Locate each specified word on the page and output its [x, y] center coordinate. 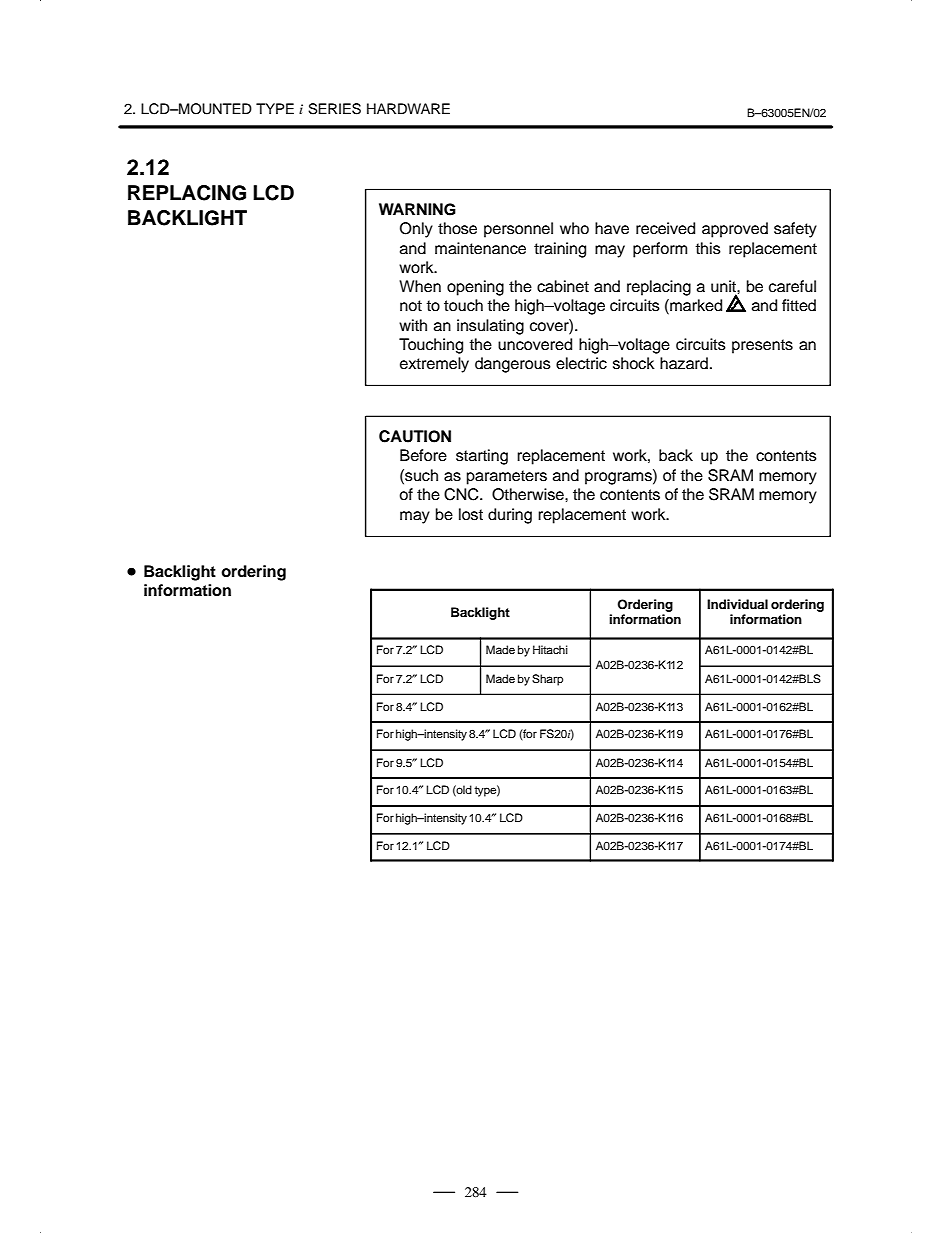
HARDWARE [408, 108]
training [560, 250]
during [510, 516]
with [413, 325]
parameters [507, 477]
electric [581, 363]
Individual [737, 604]
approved [735, 230]
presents [762, 346]
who [574, 228]
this [708, 248]
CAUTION [415, 436]
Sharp [547, 680]
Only [416, 230]
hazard [684, 363]
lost [471, 514]
